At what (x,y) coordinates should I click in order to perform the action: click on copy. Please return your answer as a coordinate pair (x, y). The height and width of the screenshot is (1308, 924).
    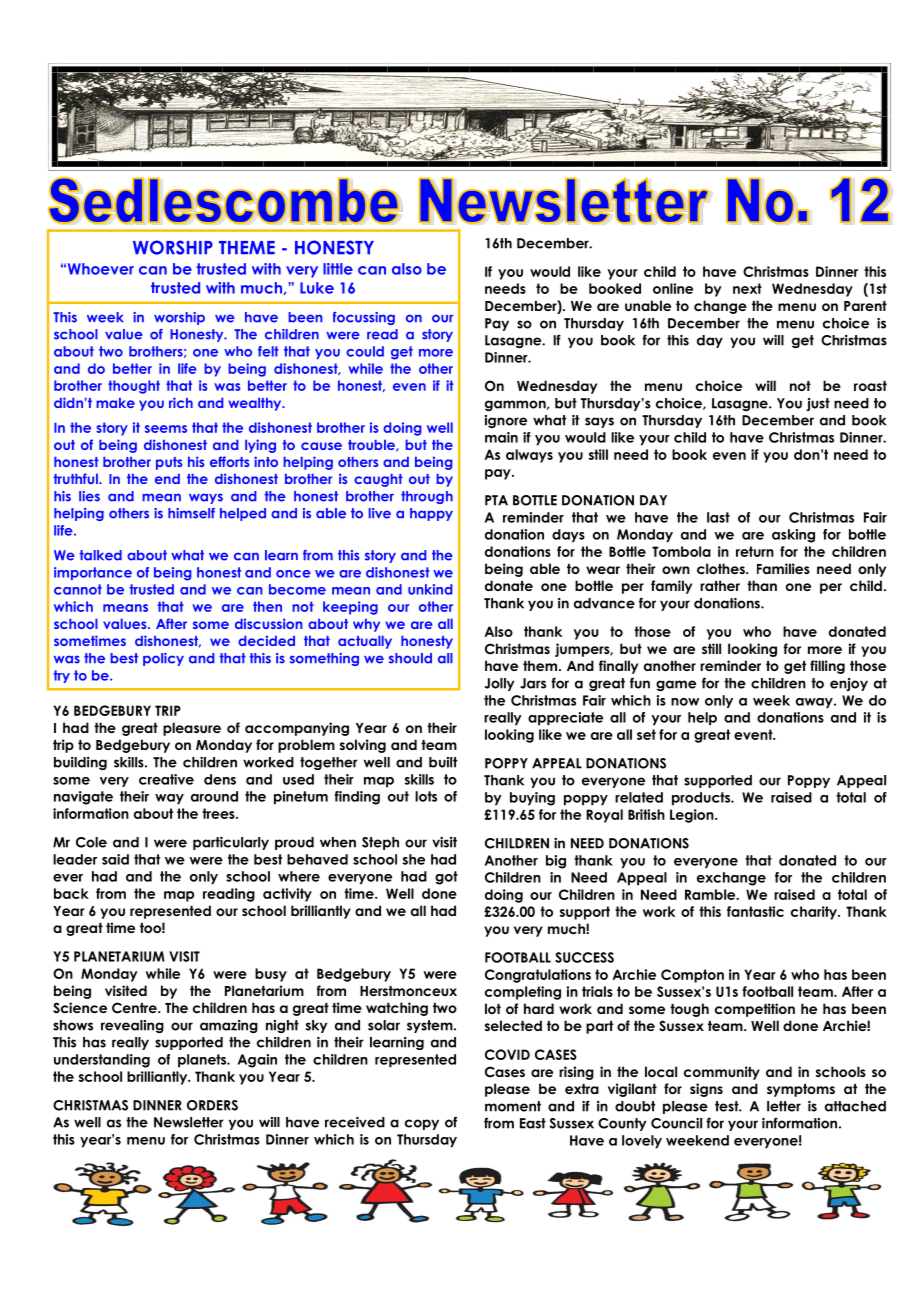
    Looking at the image, I should click on (422, 1124).
